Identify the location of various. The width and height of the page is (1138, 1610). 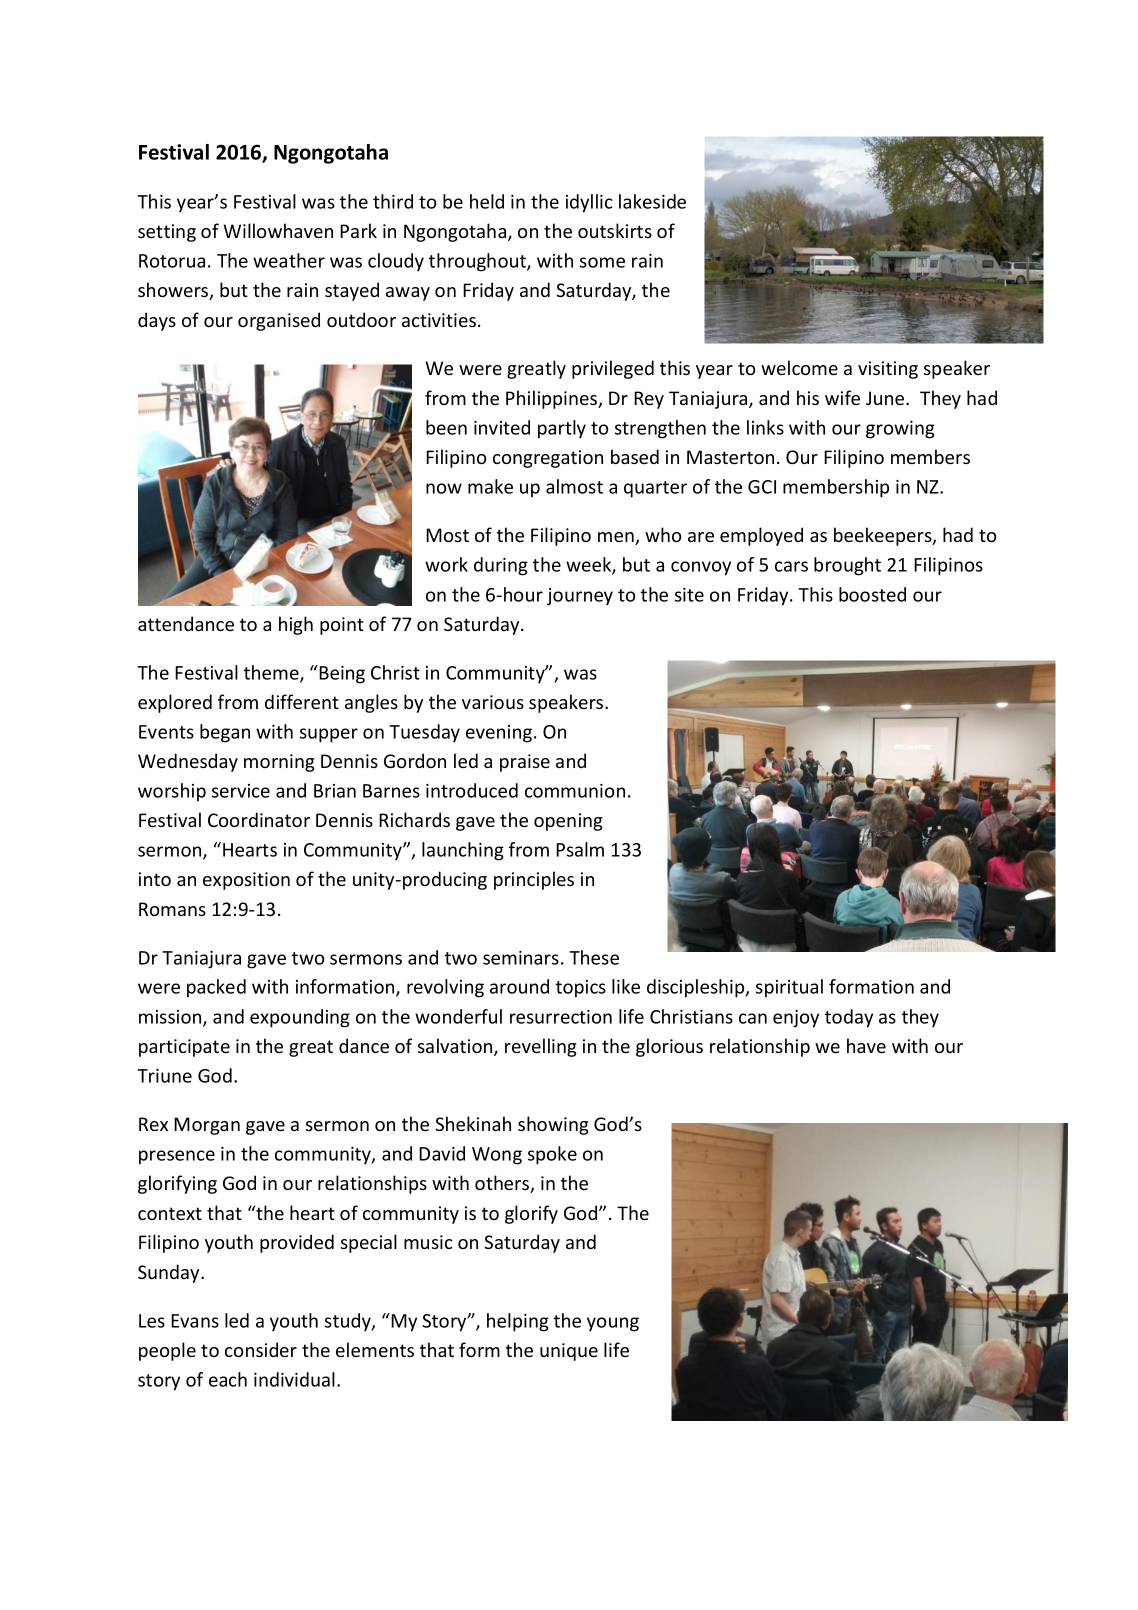
(493, 702).
